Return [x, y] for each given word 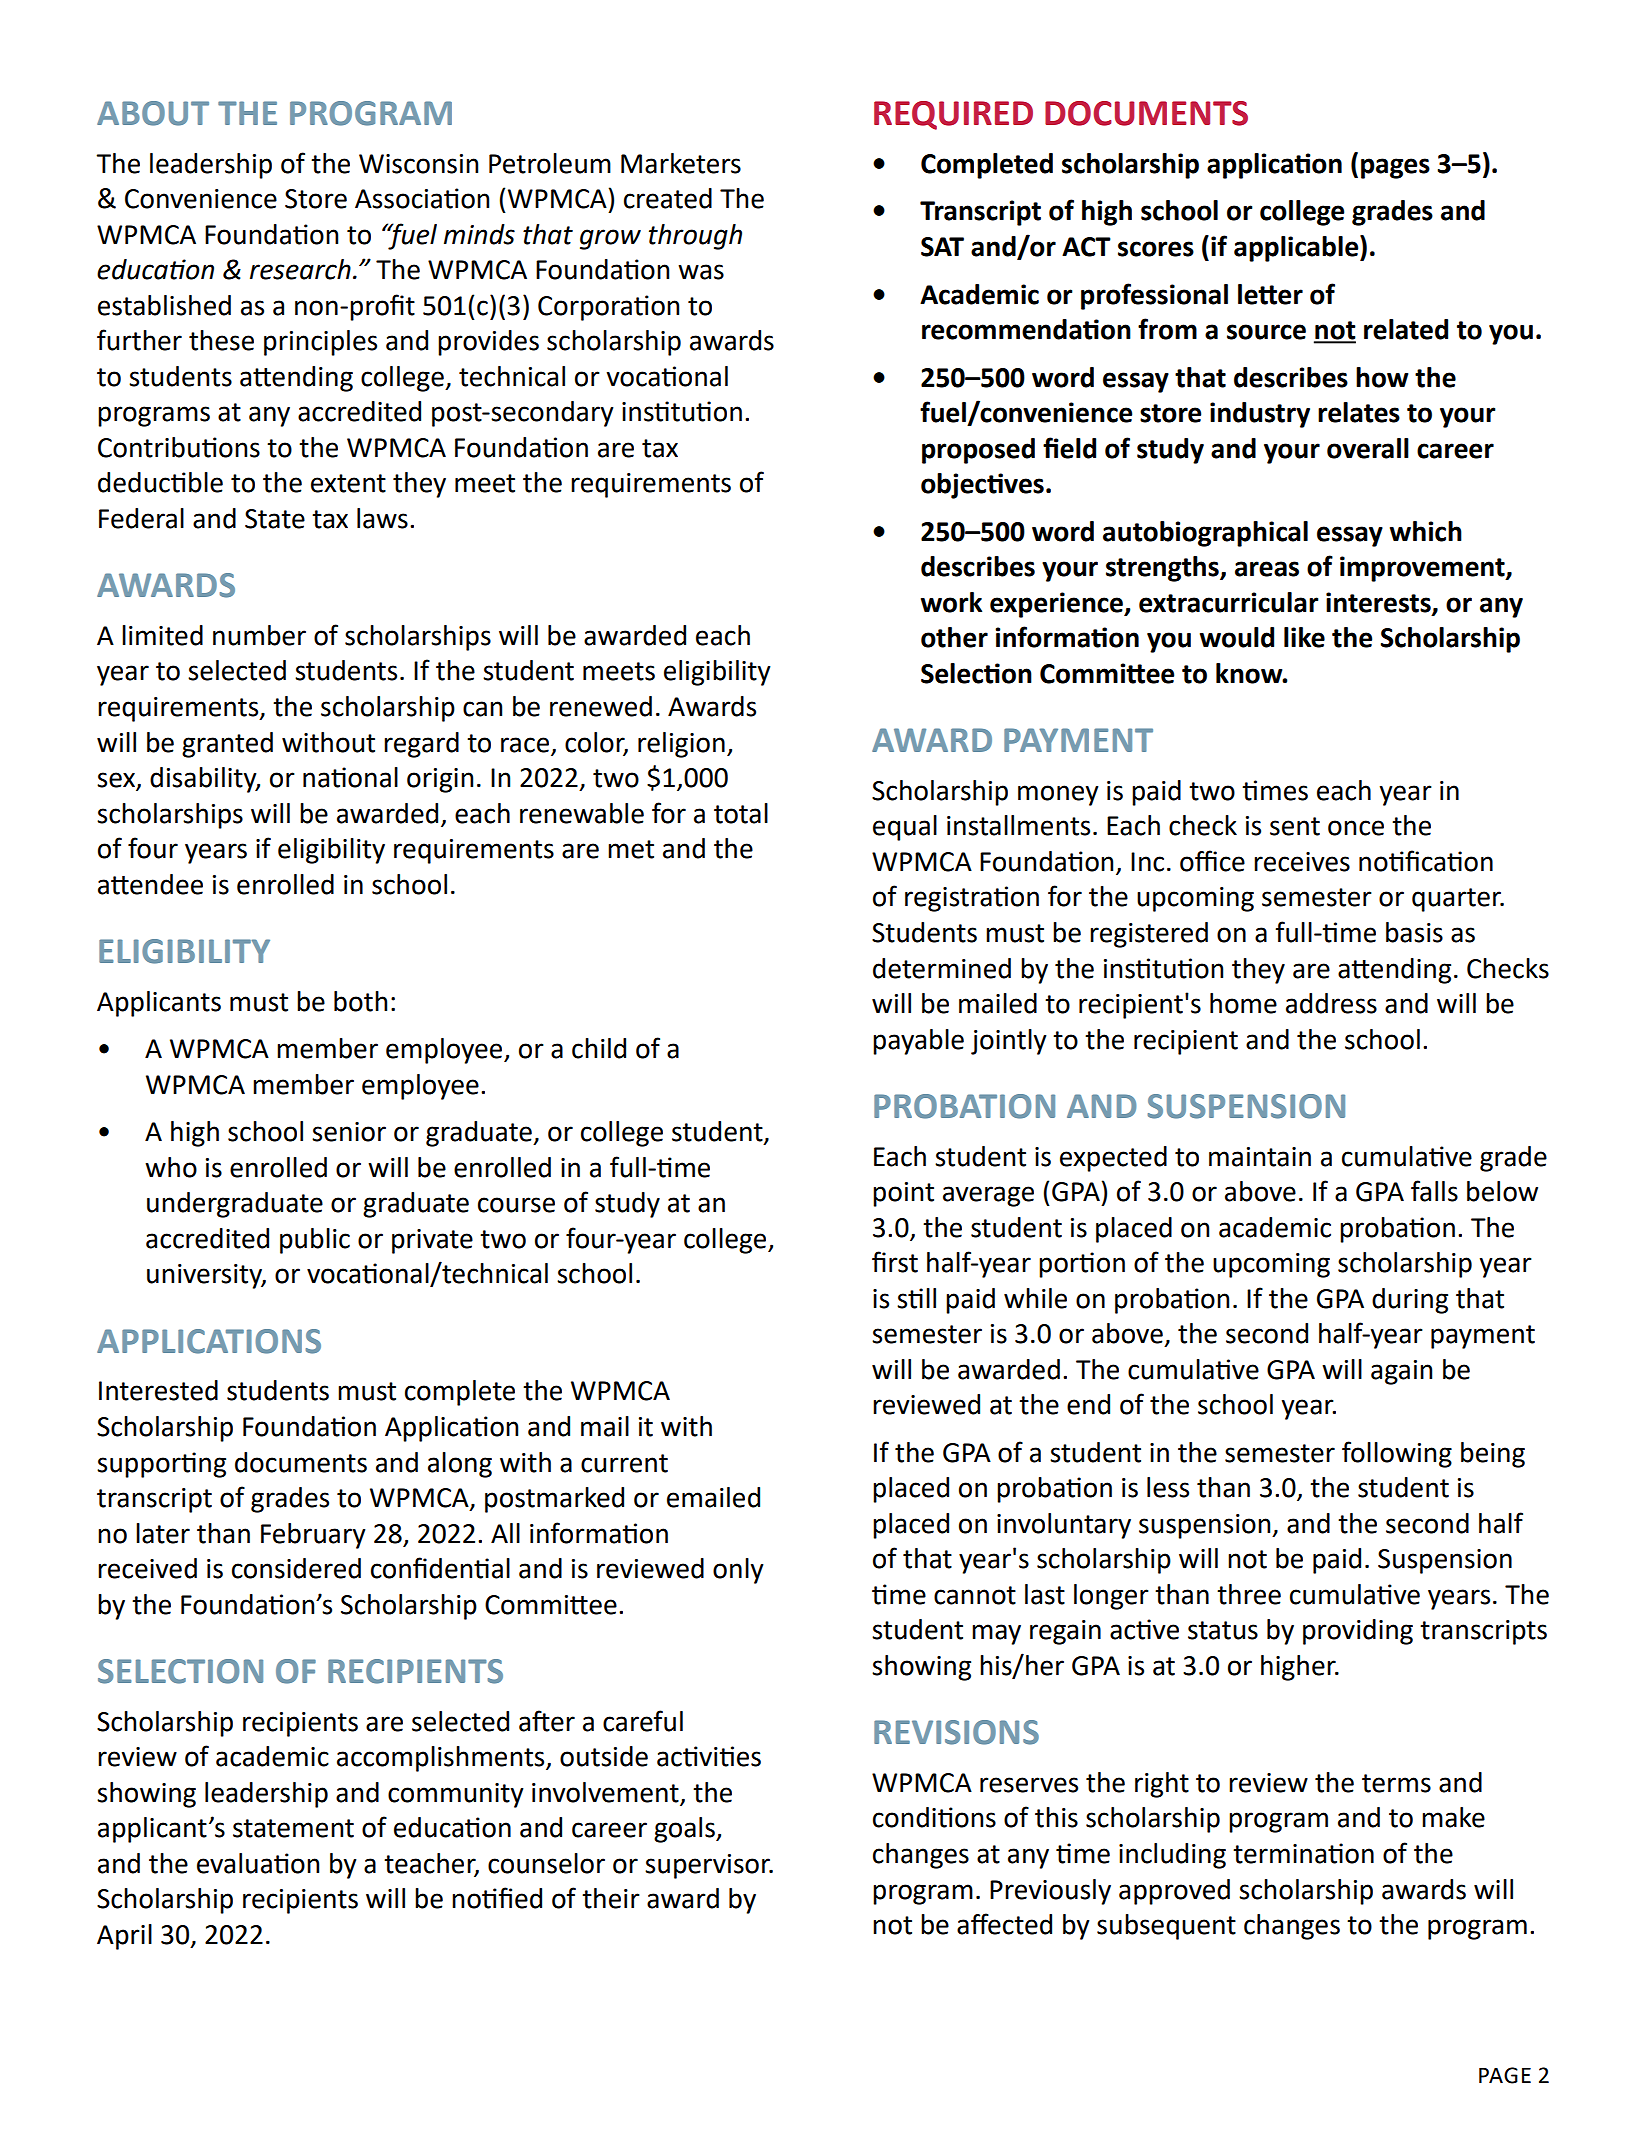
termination [1303, 1853]
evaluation [258, 1863]
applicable [1297, 248]
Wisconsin [418, 164]
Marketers [681, 163]
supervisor [709, 1866]
